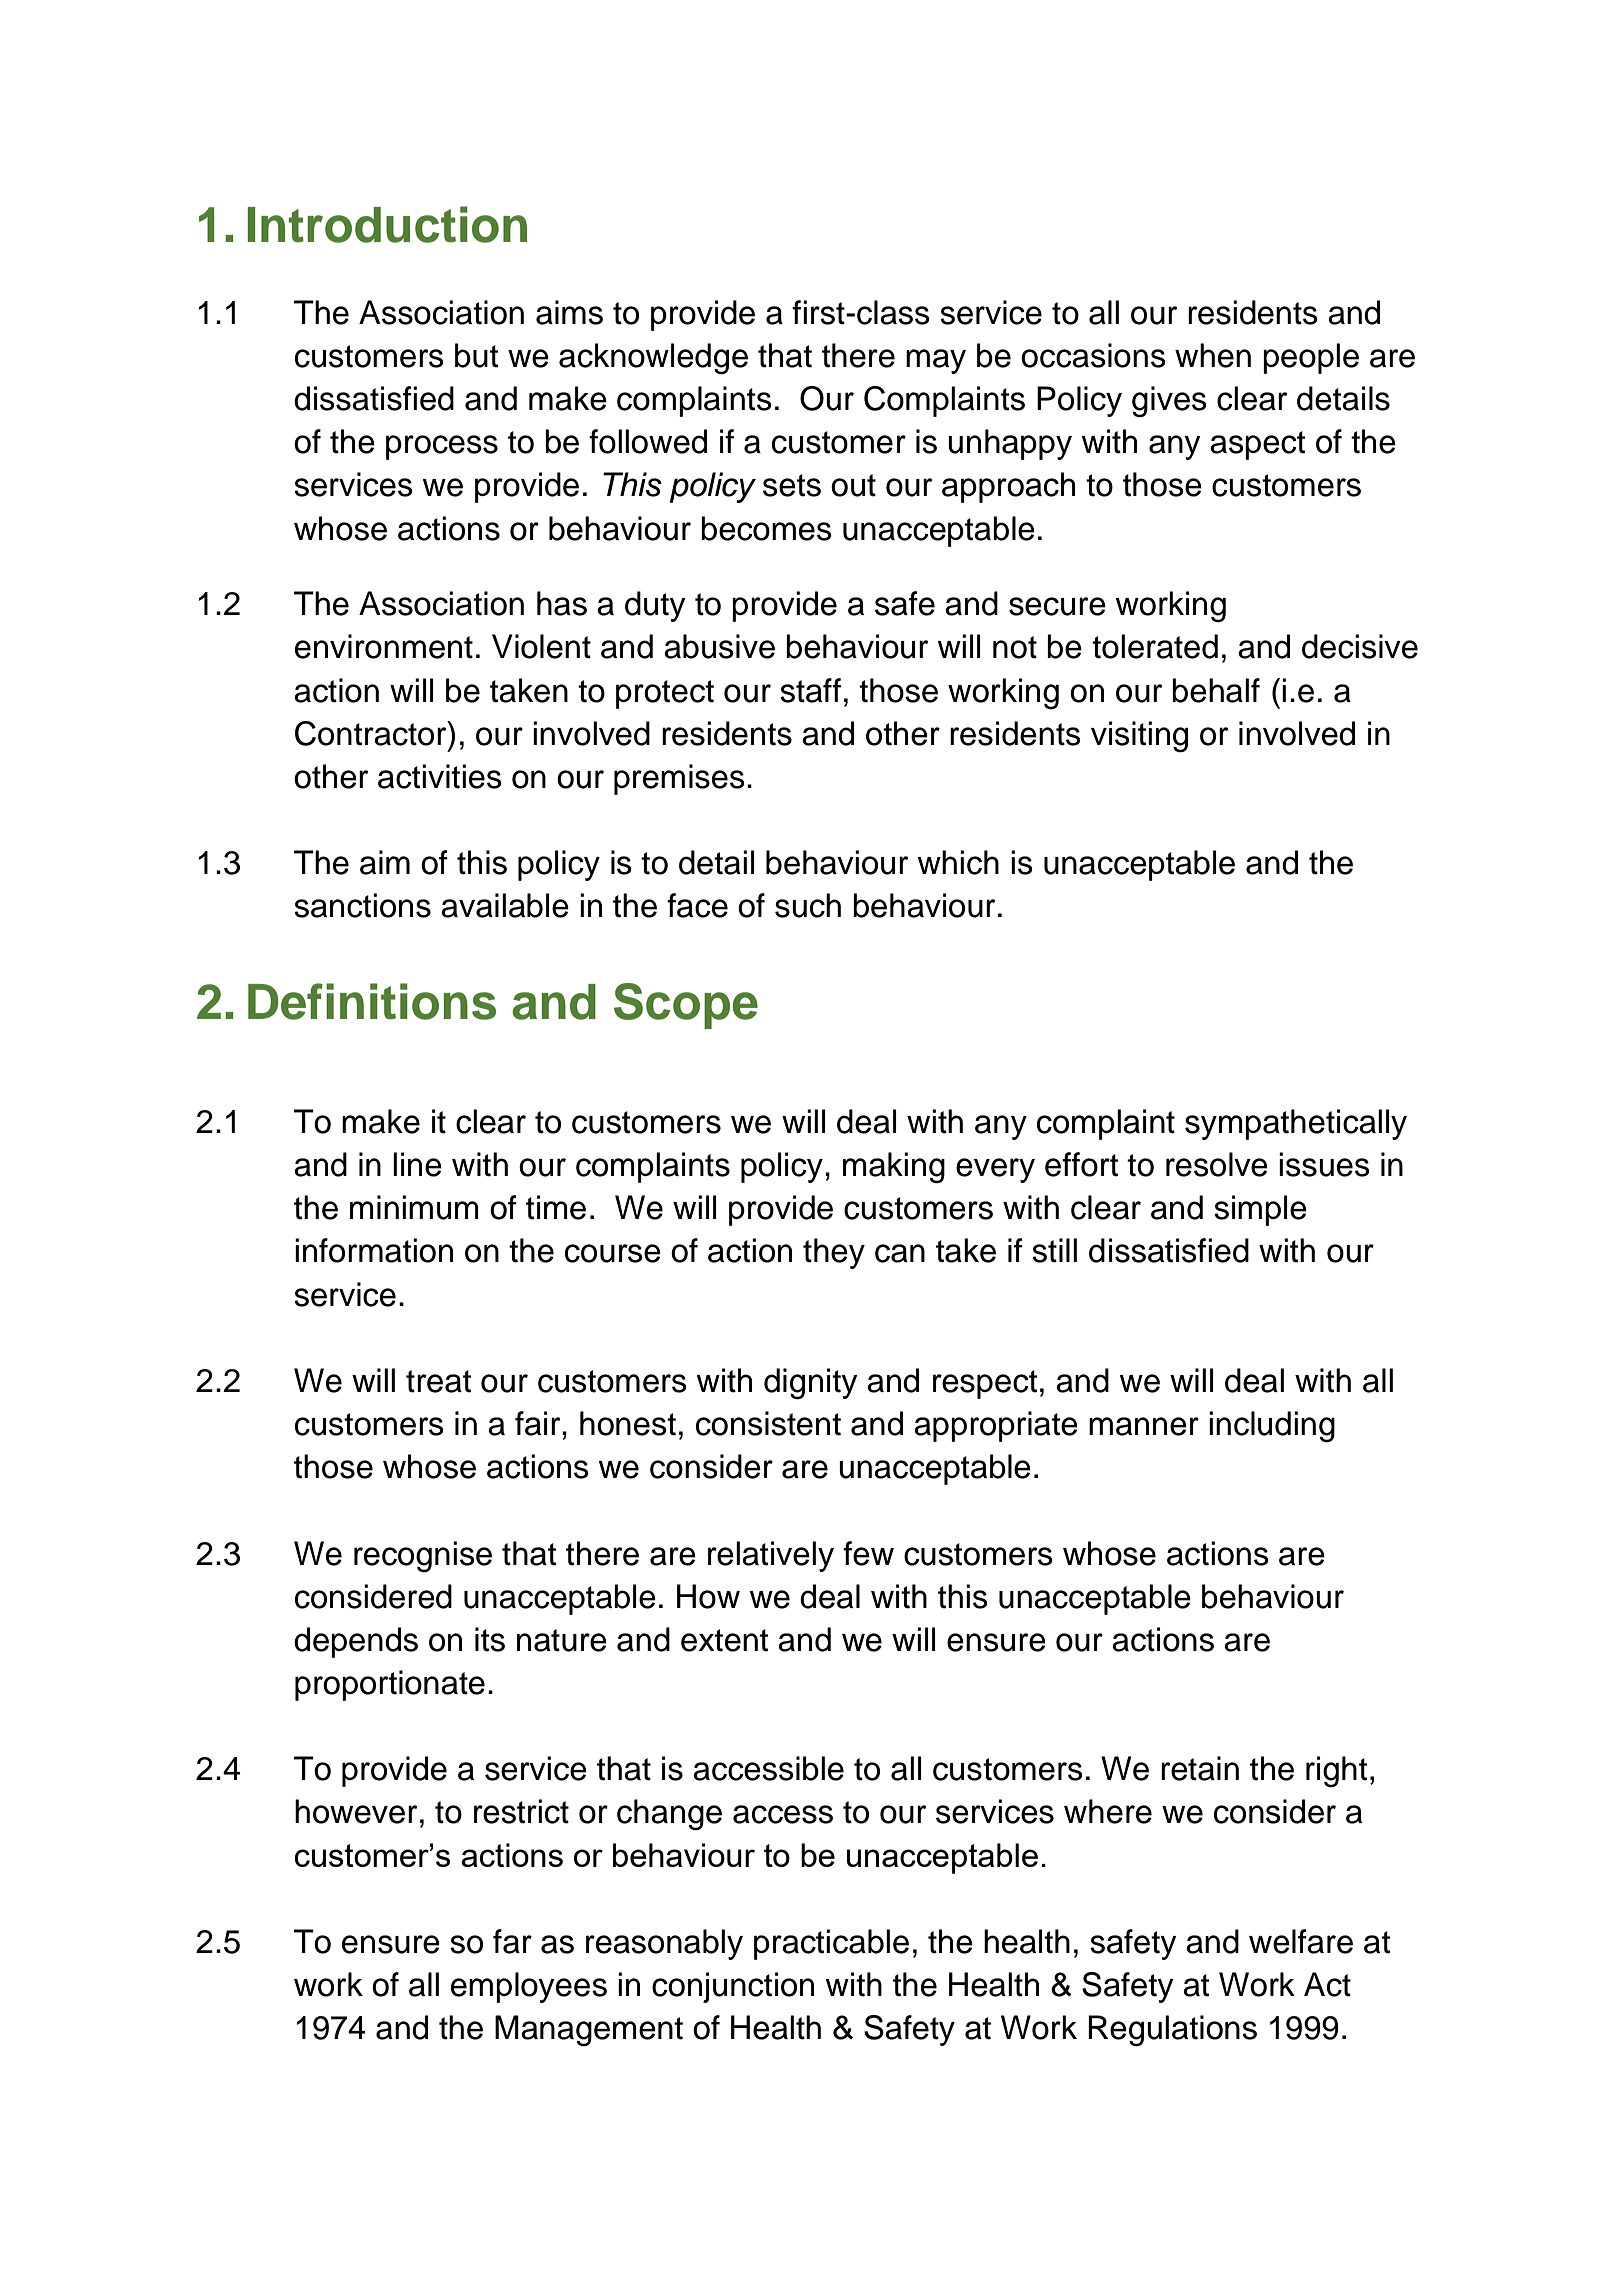 The width and height of the image is (1619, 2289). I want to click on may, so click(936, 361).
